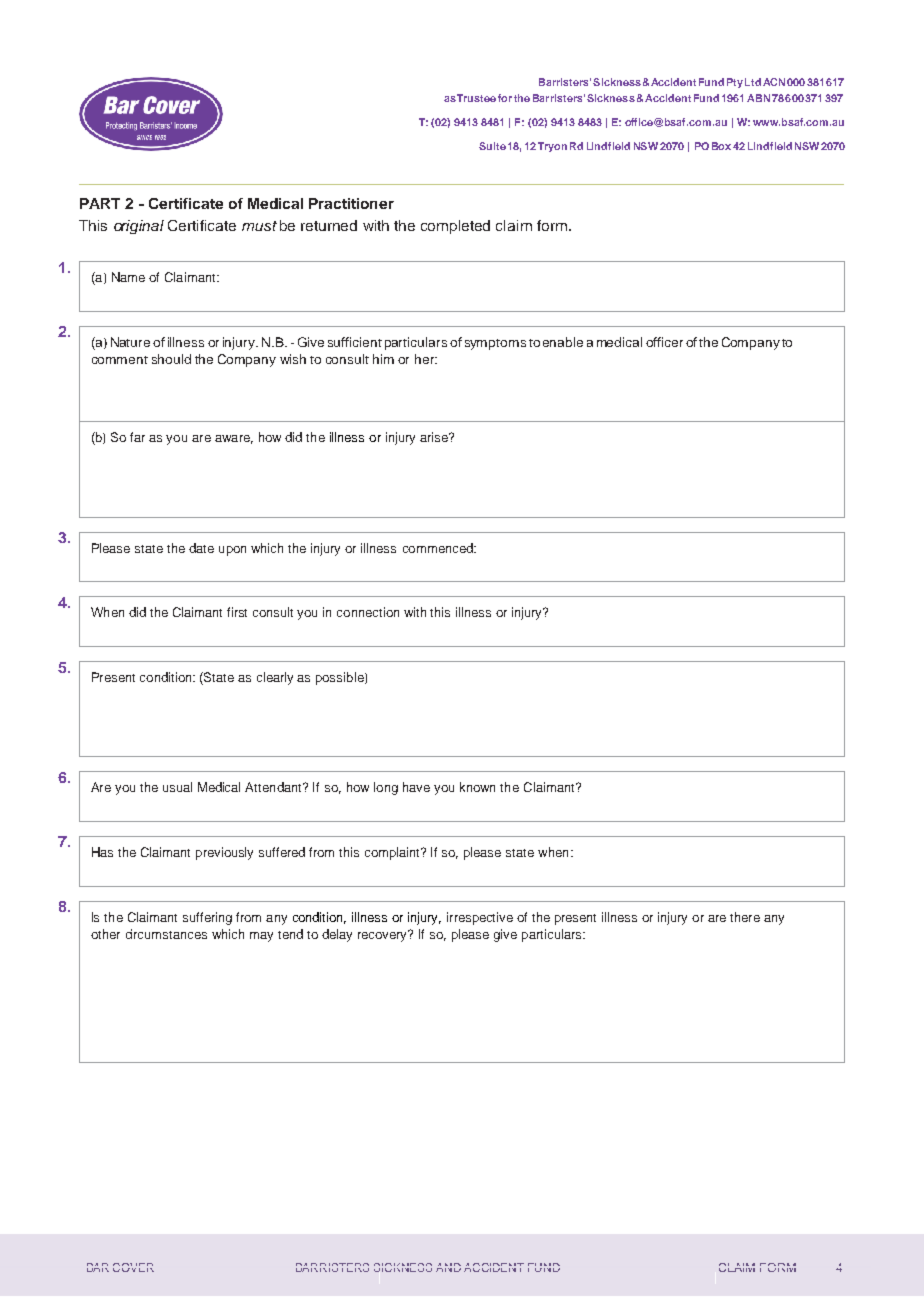 Image resolution: width=924 pixels, height=1307 pixels. What do you see at coordinates (368, 612) in the page?
I see `connection` at bounding box center [368, 612].
